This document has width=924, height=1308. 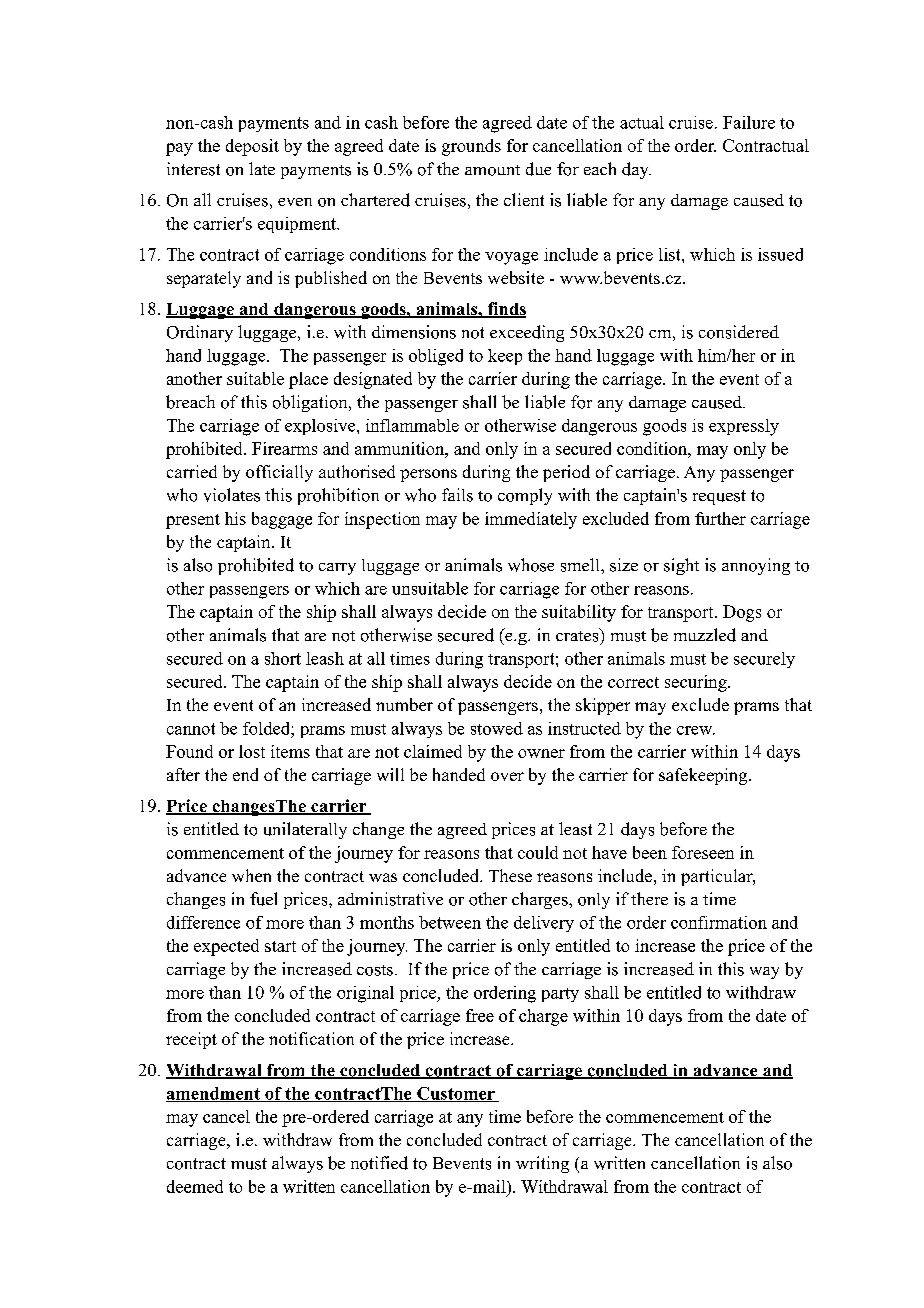 What do you see at coordinates (436, 357) in the document?
I see `obliged` at bounding box center [436, 357].
